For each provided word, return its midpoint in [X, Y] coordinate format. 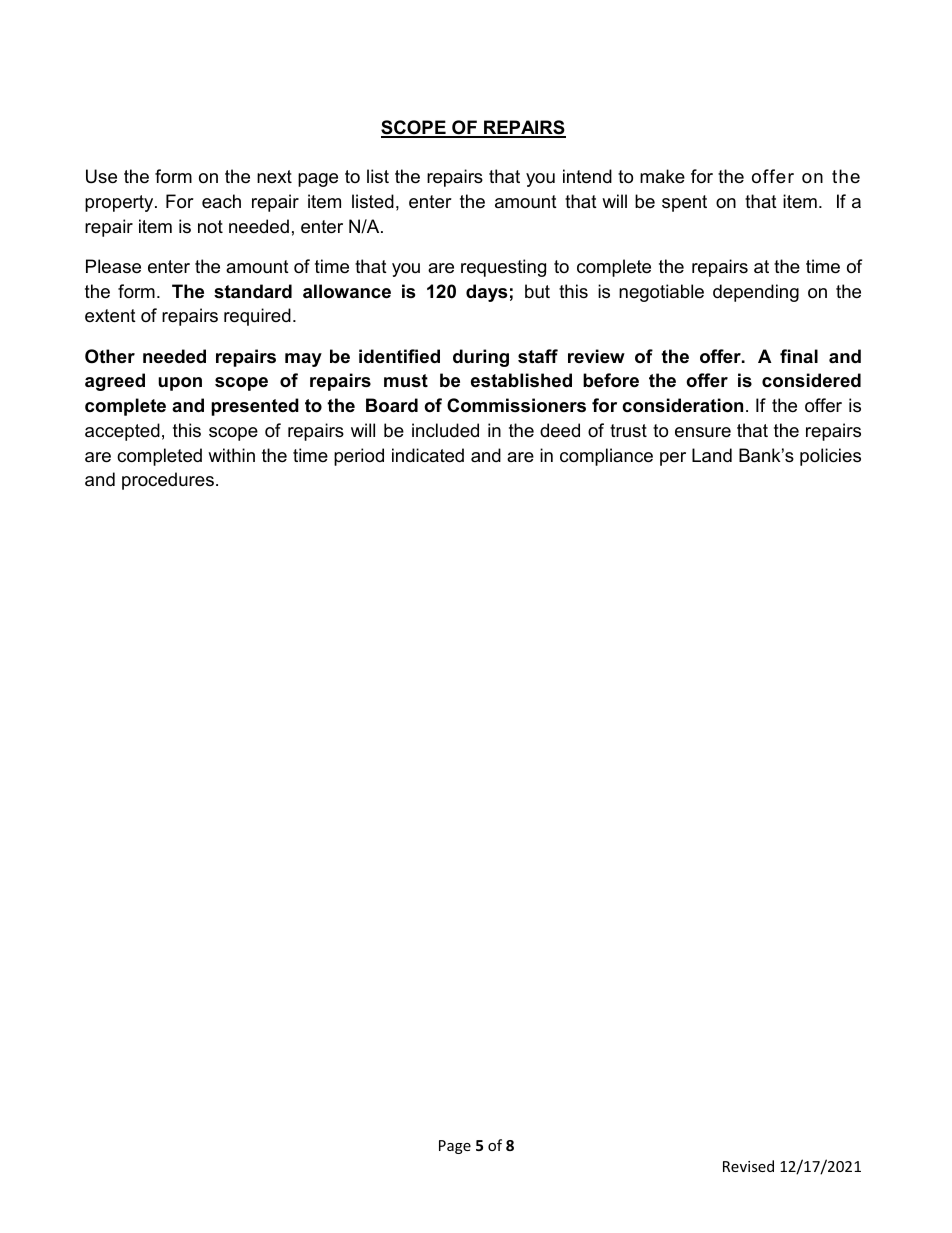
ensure [703, 432]
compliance [606, 457]
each [221, 201]
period [359, 457]
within [231, 455]
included [445, 430]
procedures [168, 481]
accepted [122, 432]
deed [560, 430]
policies [830, 457]
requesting [503, 268]
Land [712, 455]
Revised [748, 1166]
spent [684, 203]
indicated [428, 455]
